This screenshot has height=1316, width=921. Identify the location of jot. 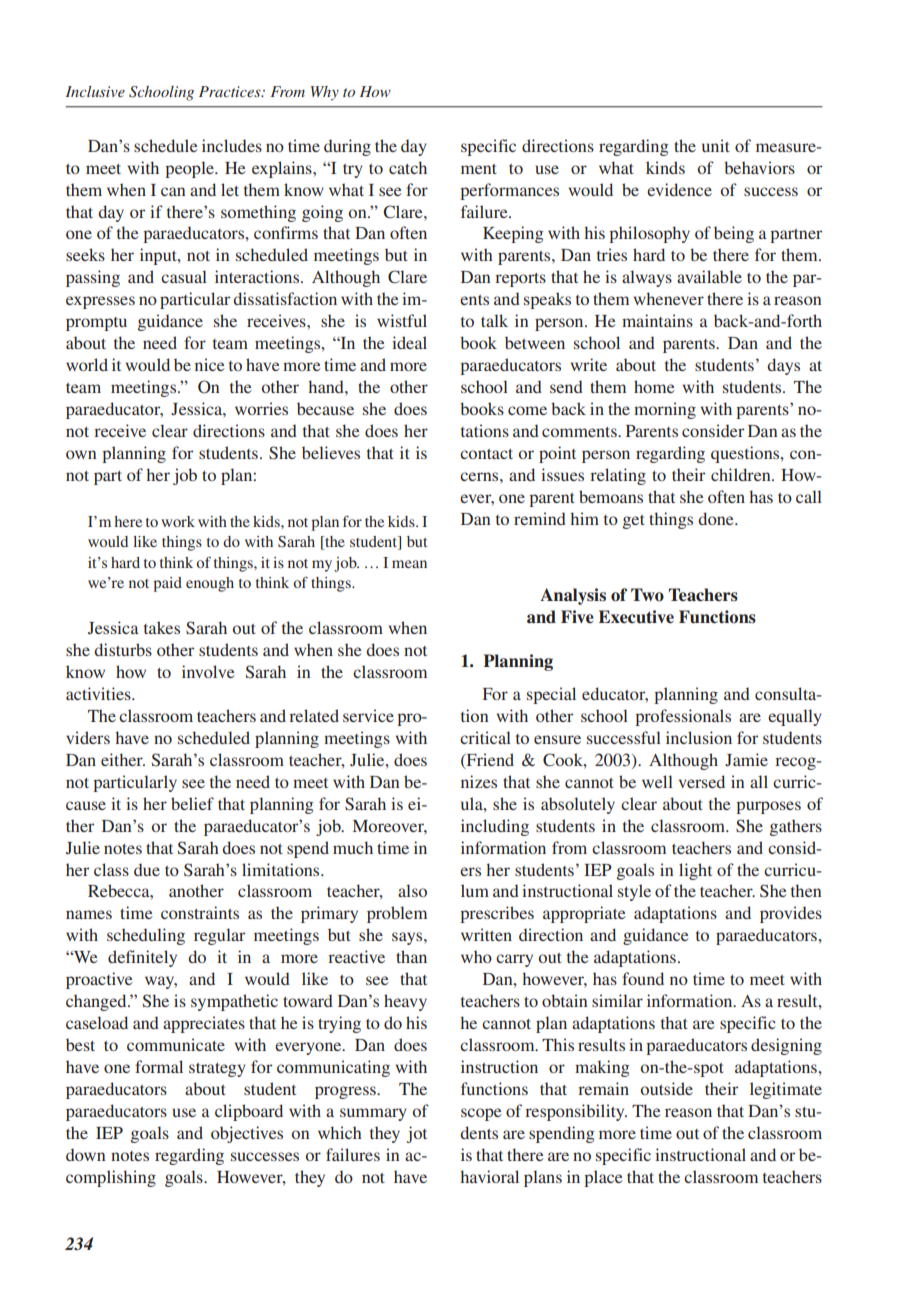
(417, 1134).
